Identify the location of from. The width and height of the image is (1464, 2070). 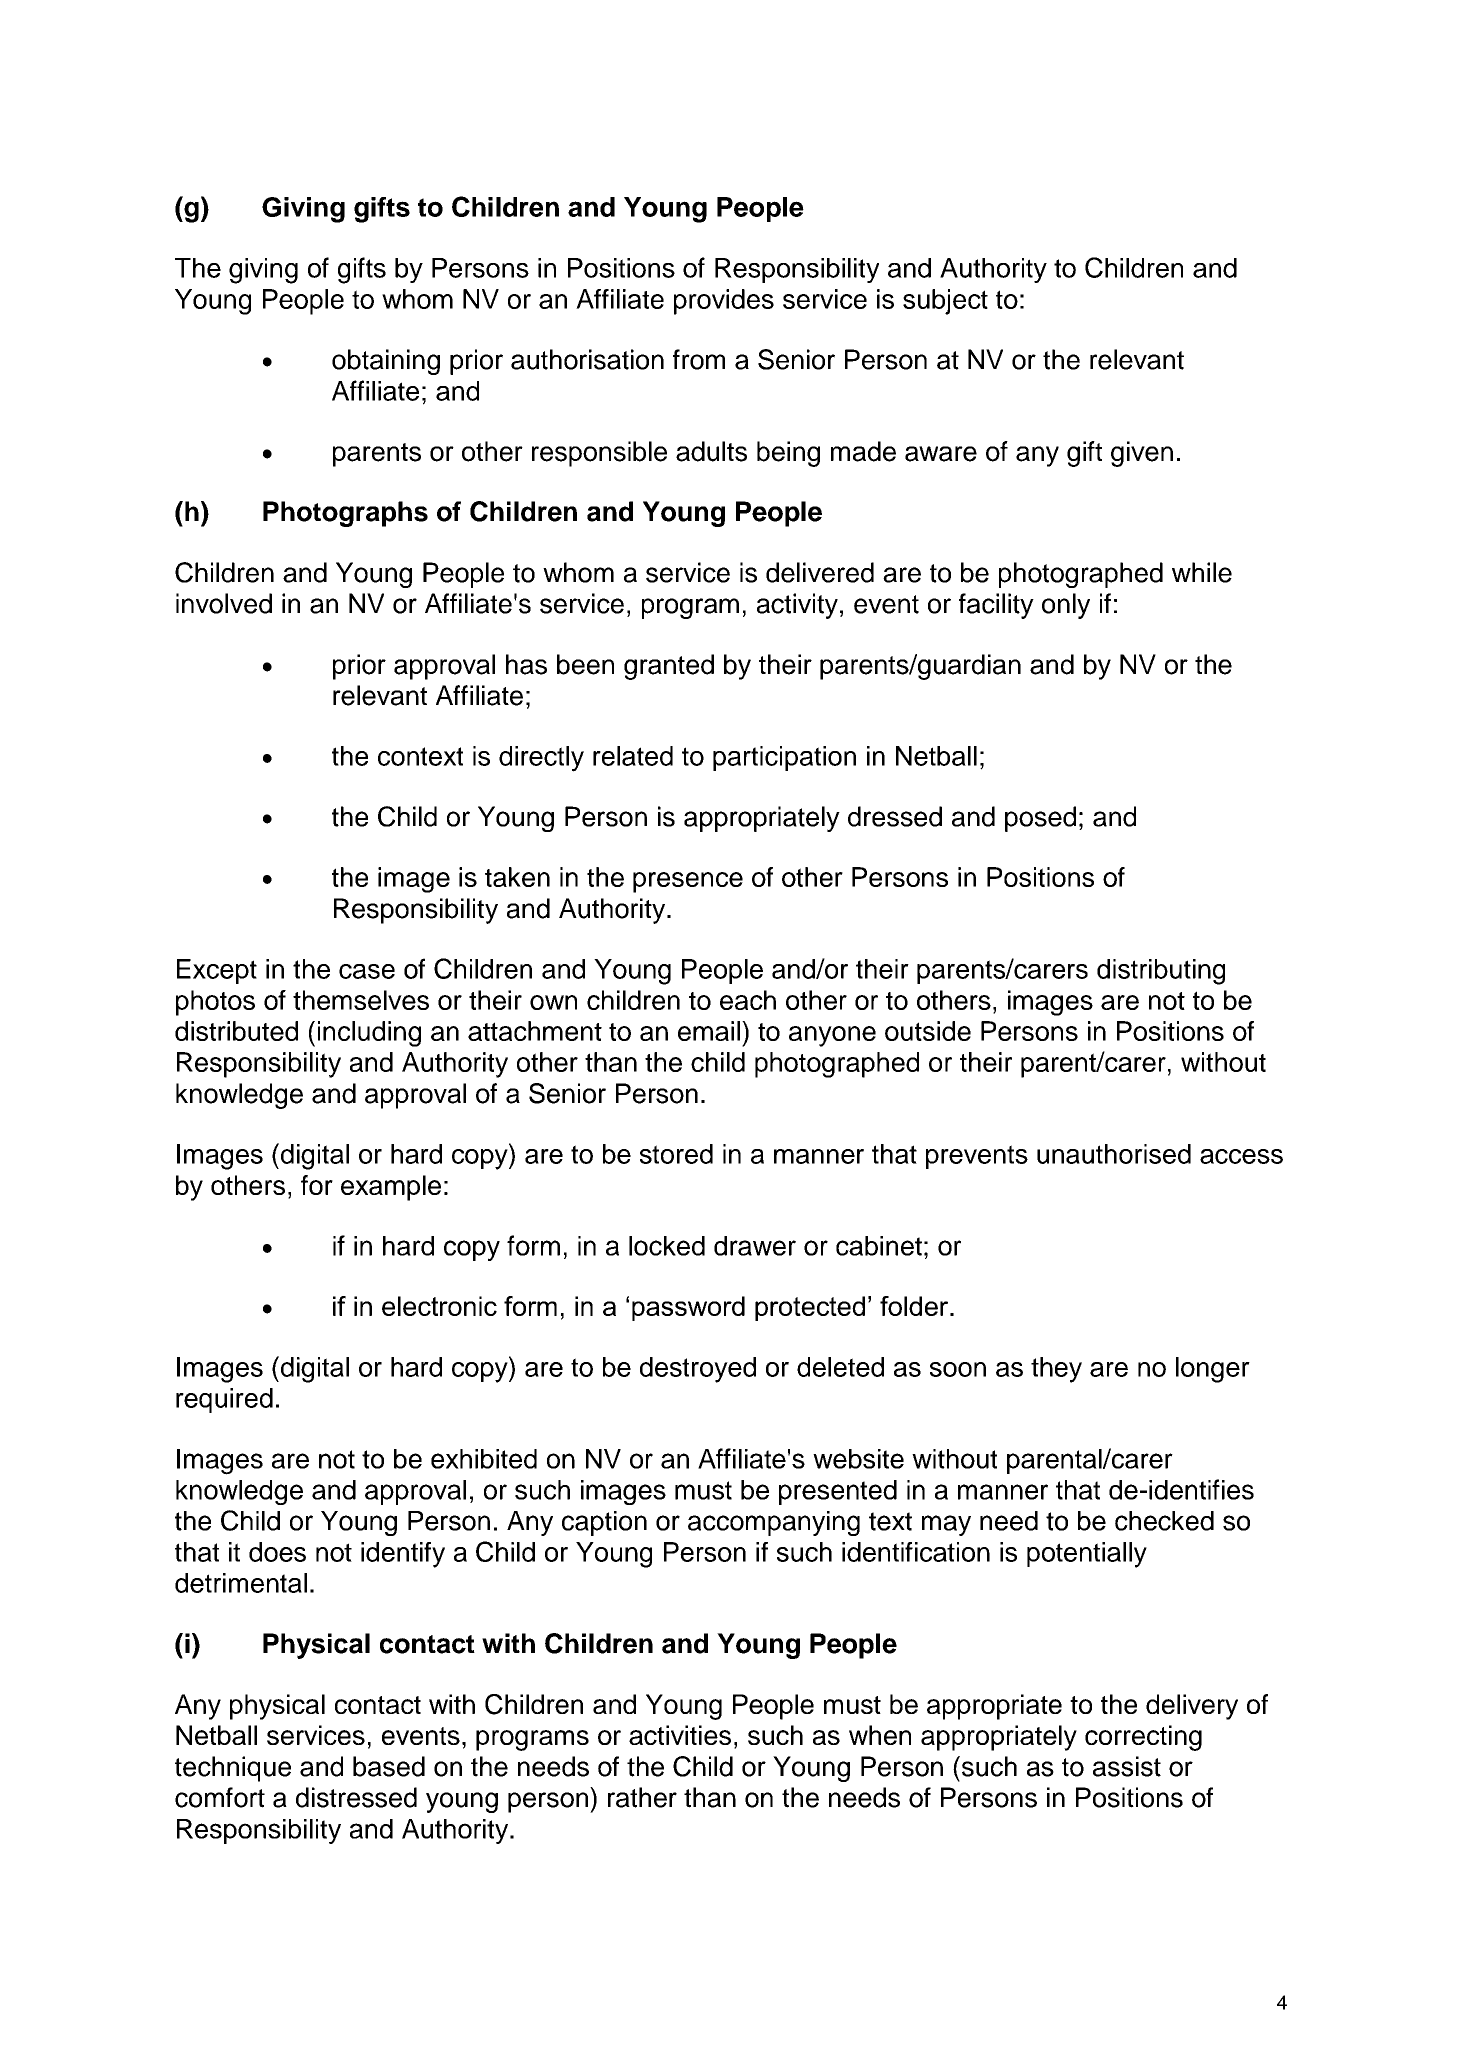
(699, 359).
